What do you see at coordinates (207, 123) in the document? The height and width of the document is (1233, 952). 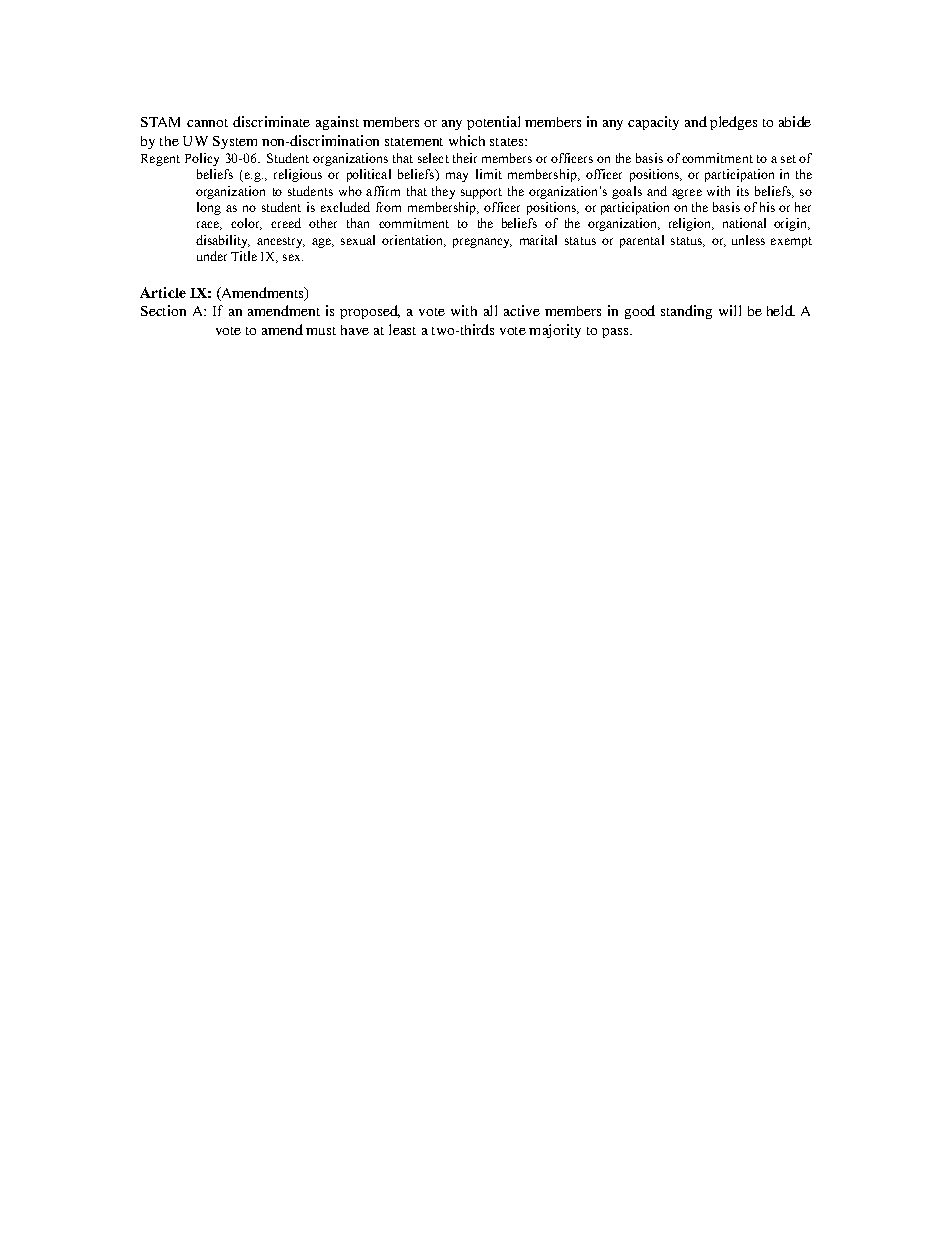 I see `cannot` at bounding box center [207, 123].
